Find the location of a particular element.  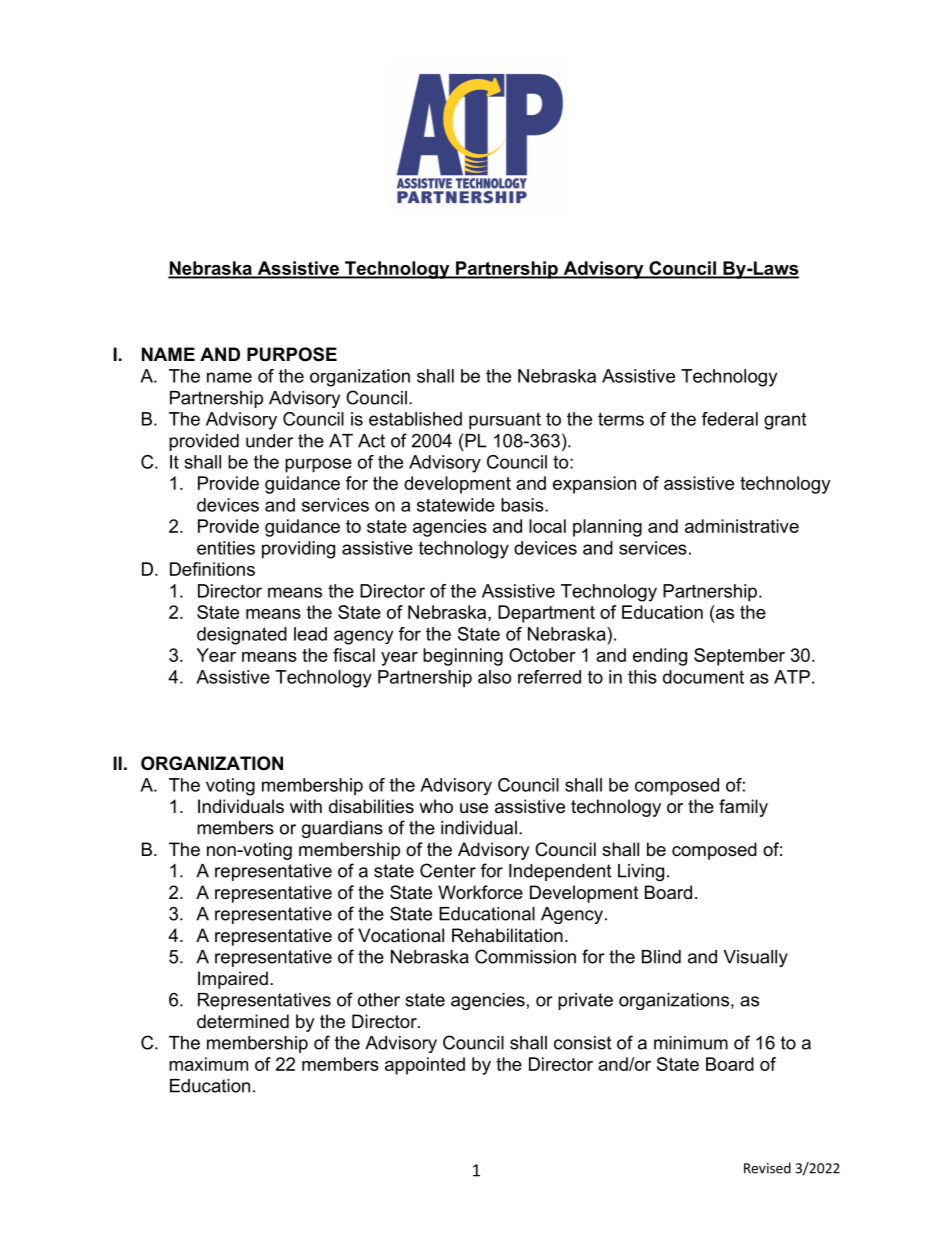

Visually is located at coordinates (756, 958).
